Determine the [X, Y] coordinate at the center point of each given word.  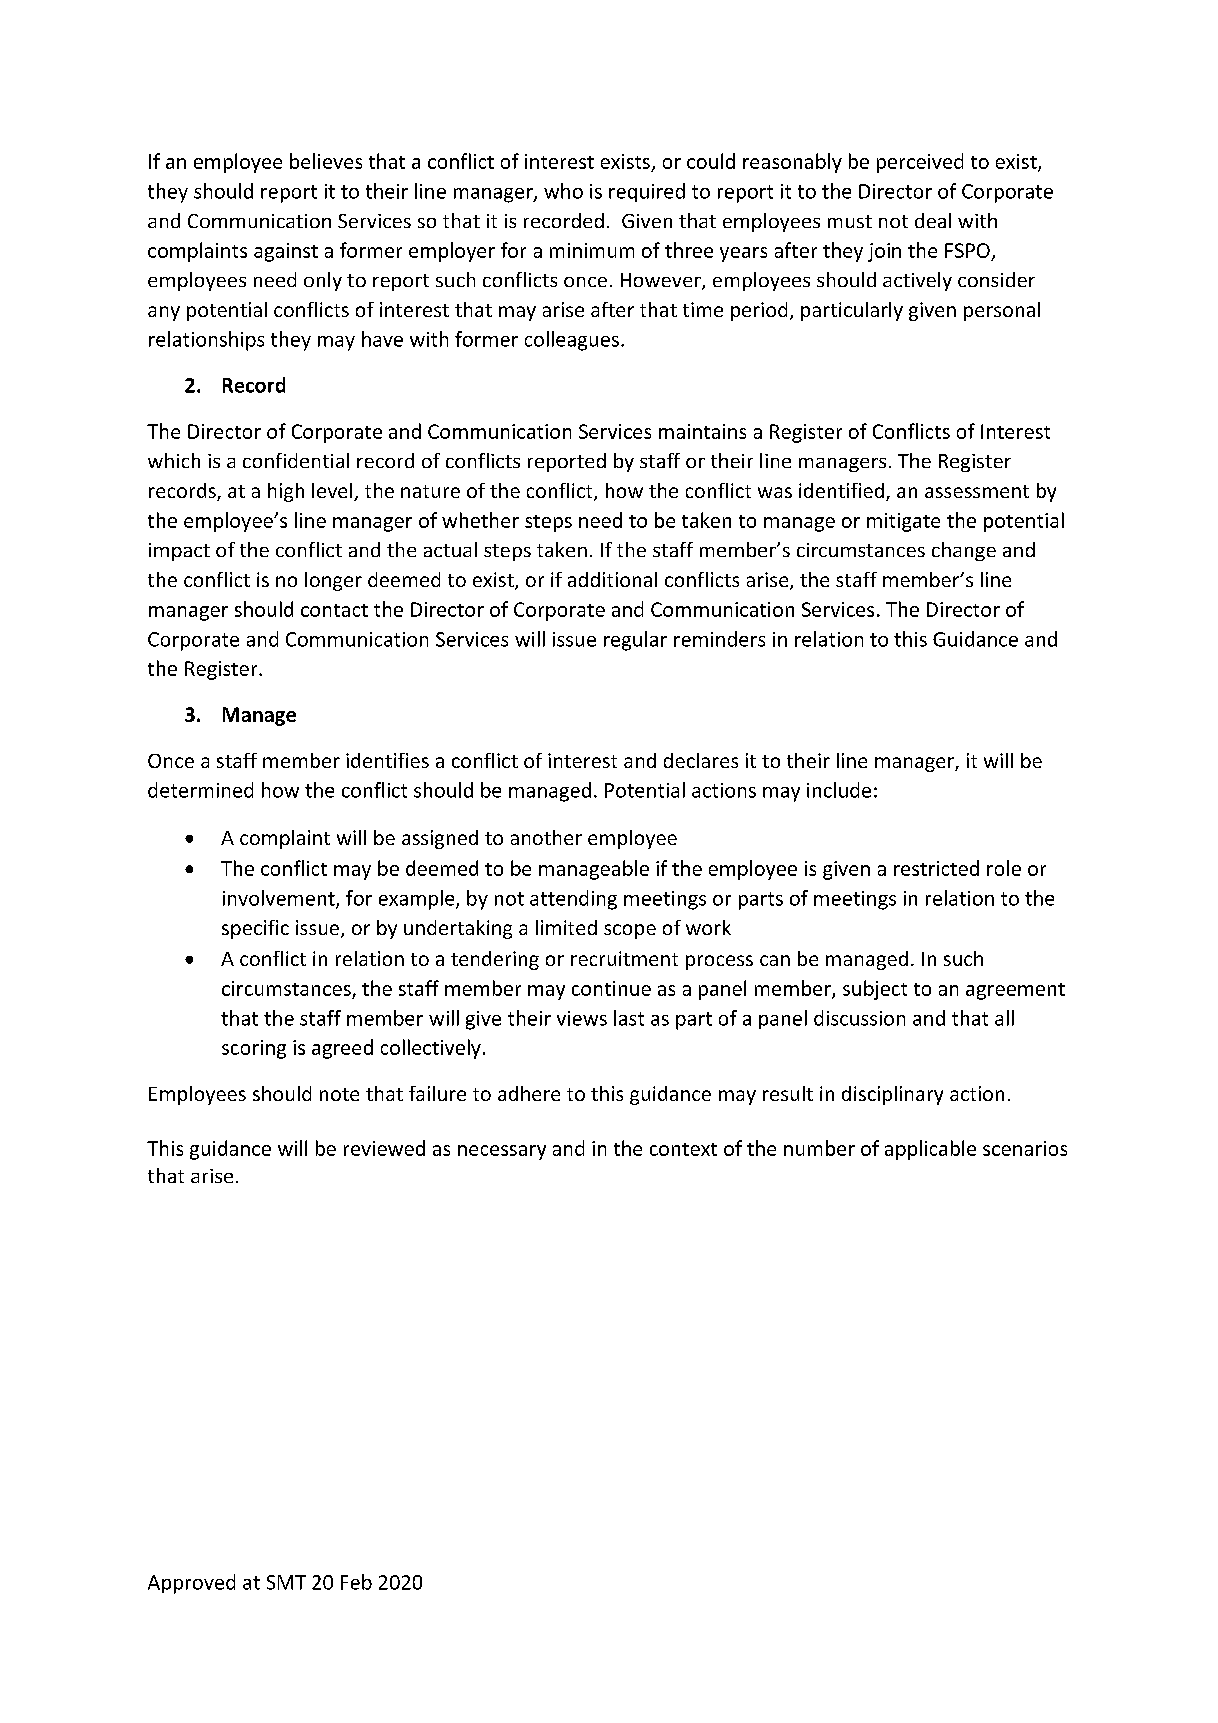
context [683, 1149]
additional [612, 579]
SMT [286, 1582]
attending [573, 900]
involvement [280, 899]
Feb [356, 1582]
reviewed [384, 1148]
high [286, 492]
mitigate [903, 522]
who [563, 191]
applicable [930, 1150]
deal [933, 220]
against [286, 252]
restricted [936, 868]
